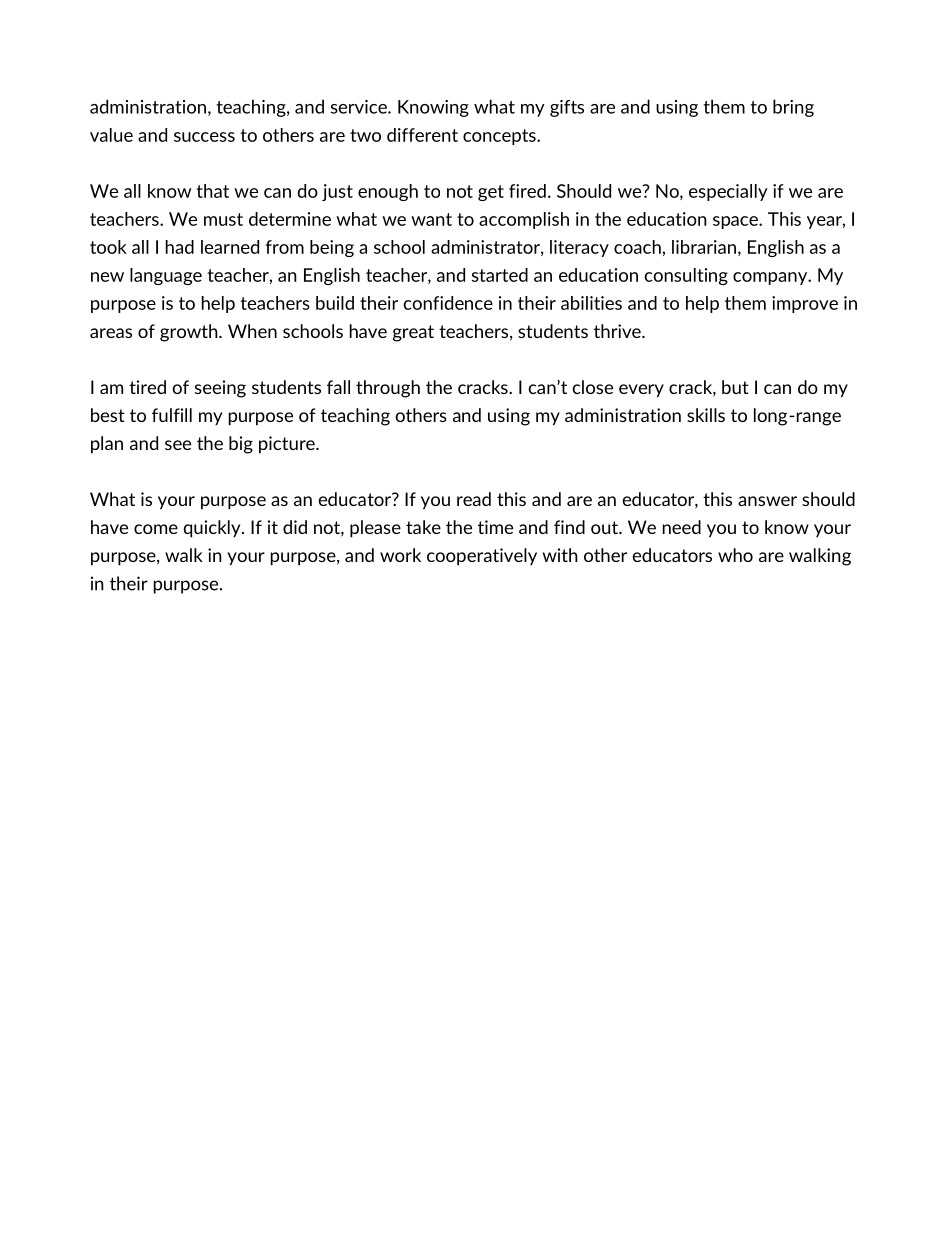  I want to click on different, so click(422, 135).
